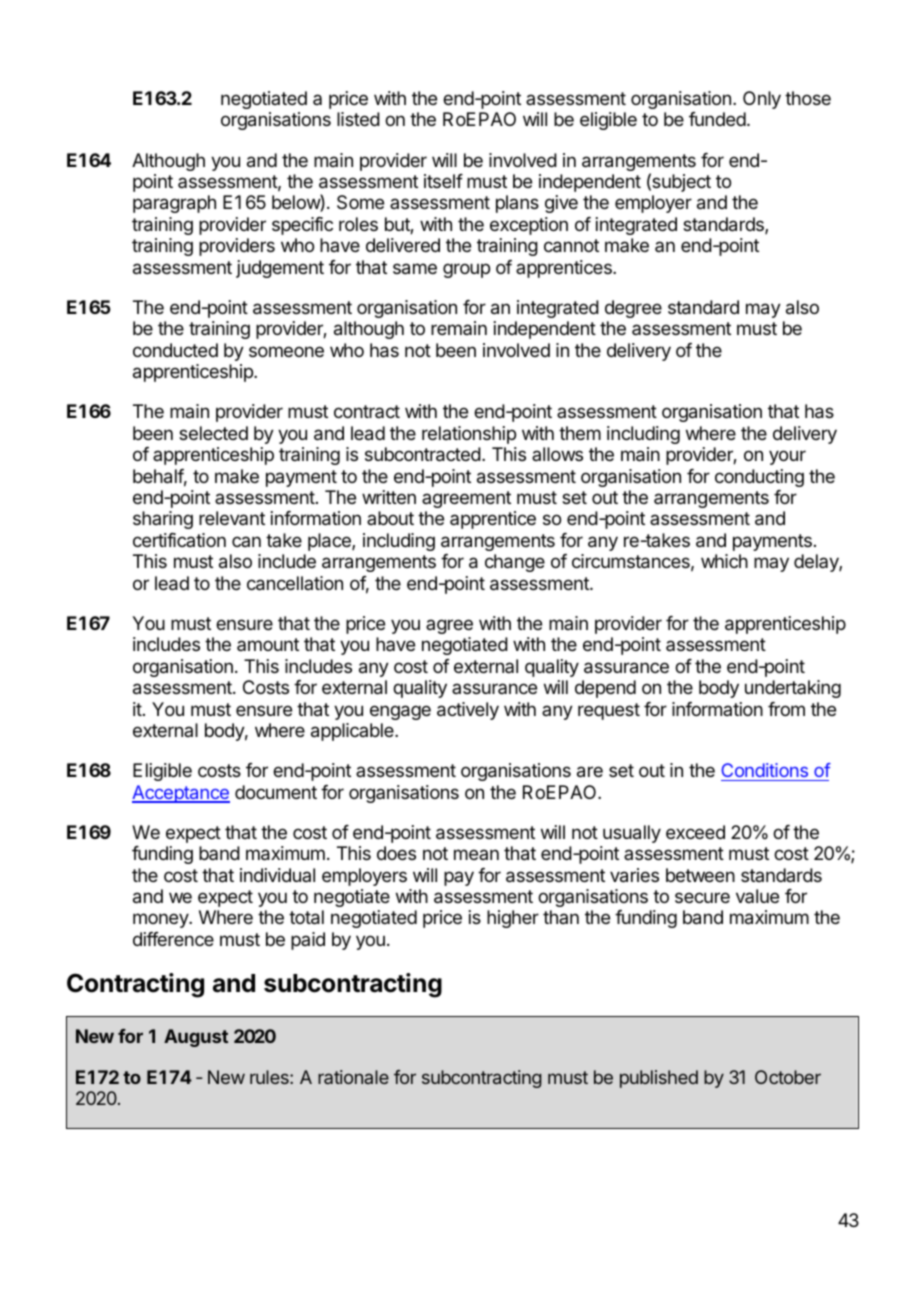  Describe the element at coordinates (717, 119) in the screenshot. I see `funded` at that location.
